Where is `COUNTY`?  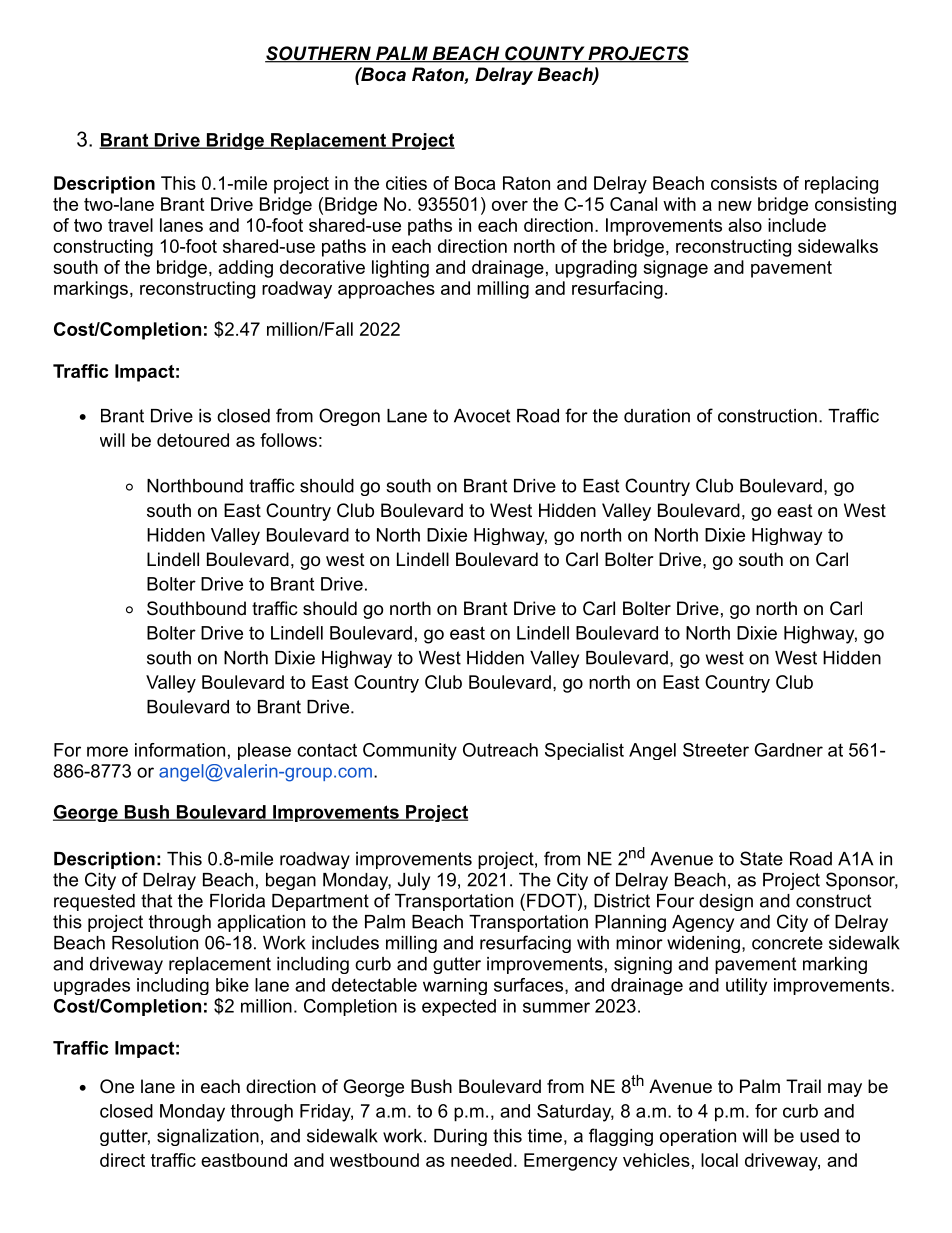
COUNTY is located at coordinates (545, 54).
